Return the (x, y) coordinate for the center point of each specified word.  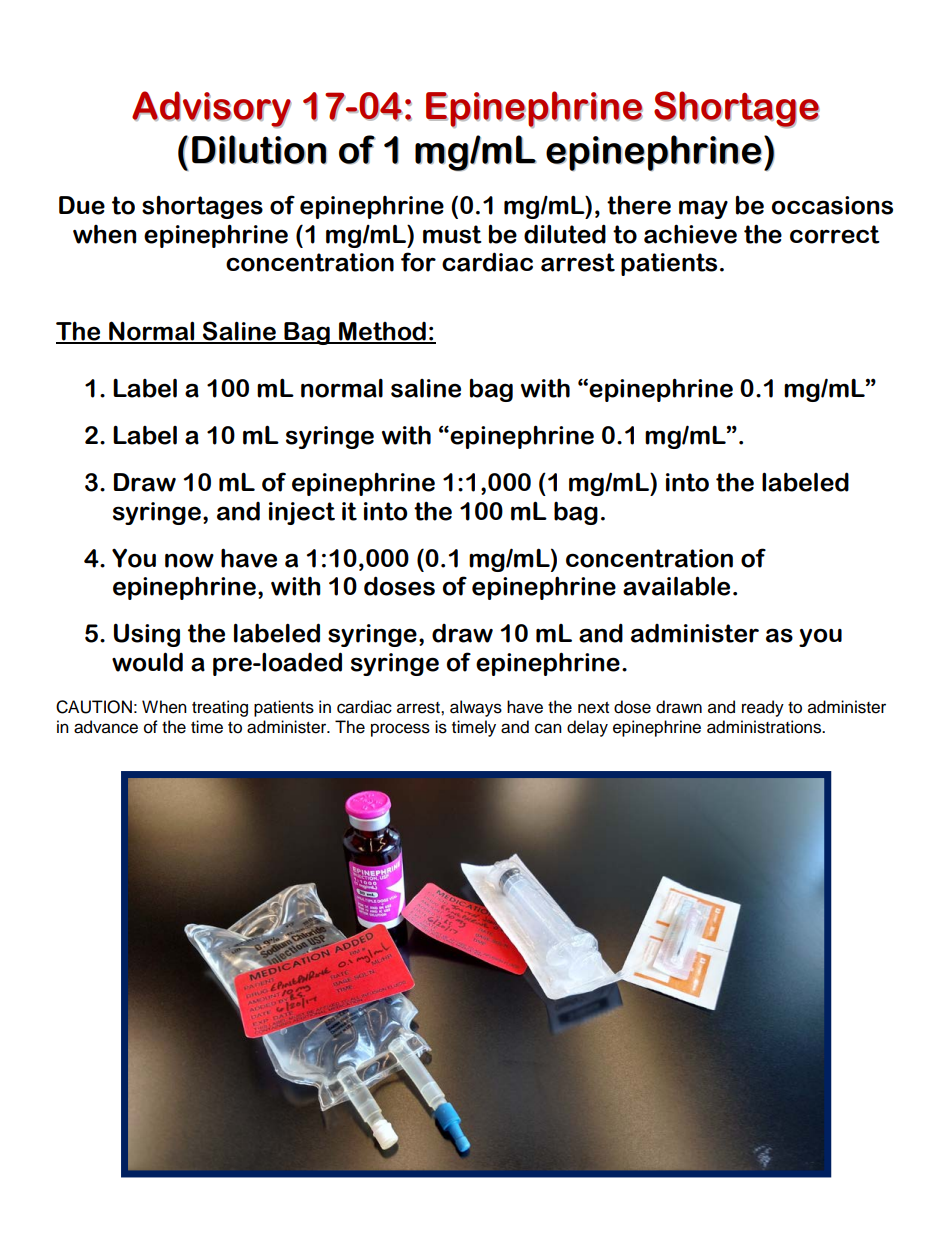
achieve (690, 234)
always (476, 708)
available (676, 586)
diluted (565, 234)
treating (220, 708)
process (400, 730)
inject (302, 513)
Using (147, 635)
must (452, 234)
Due (82, 205)
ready (763, 708)
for (418, 262)
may (703, 209)
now (189, 560)
